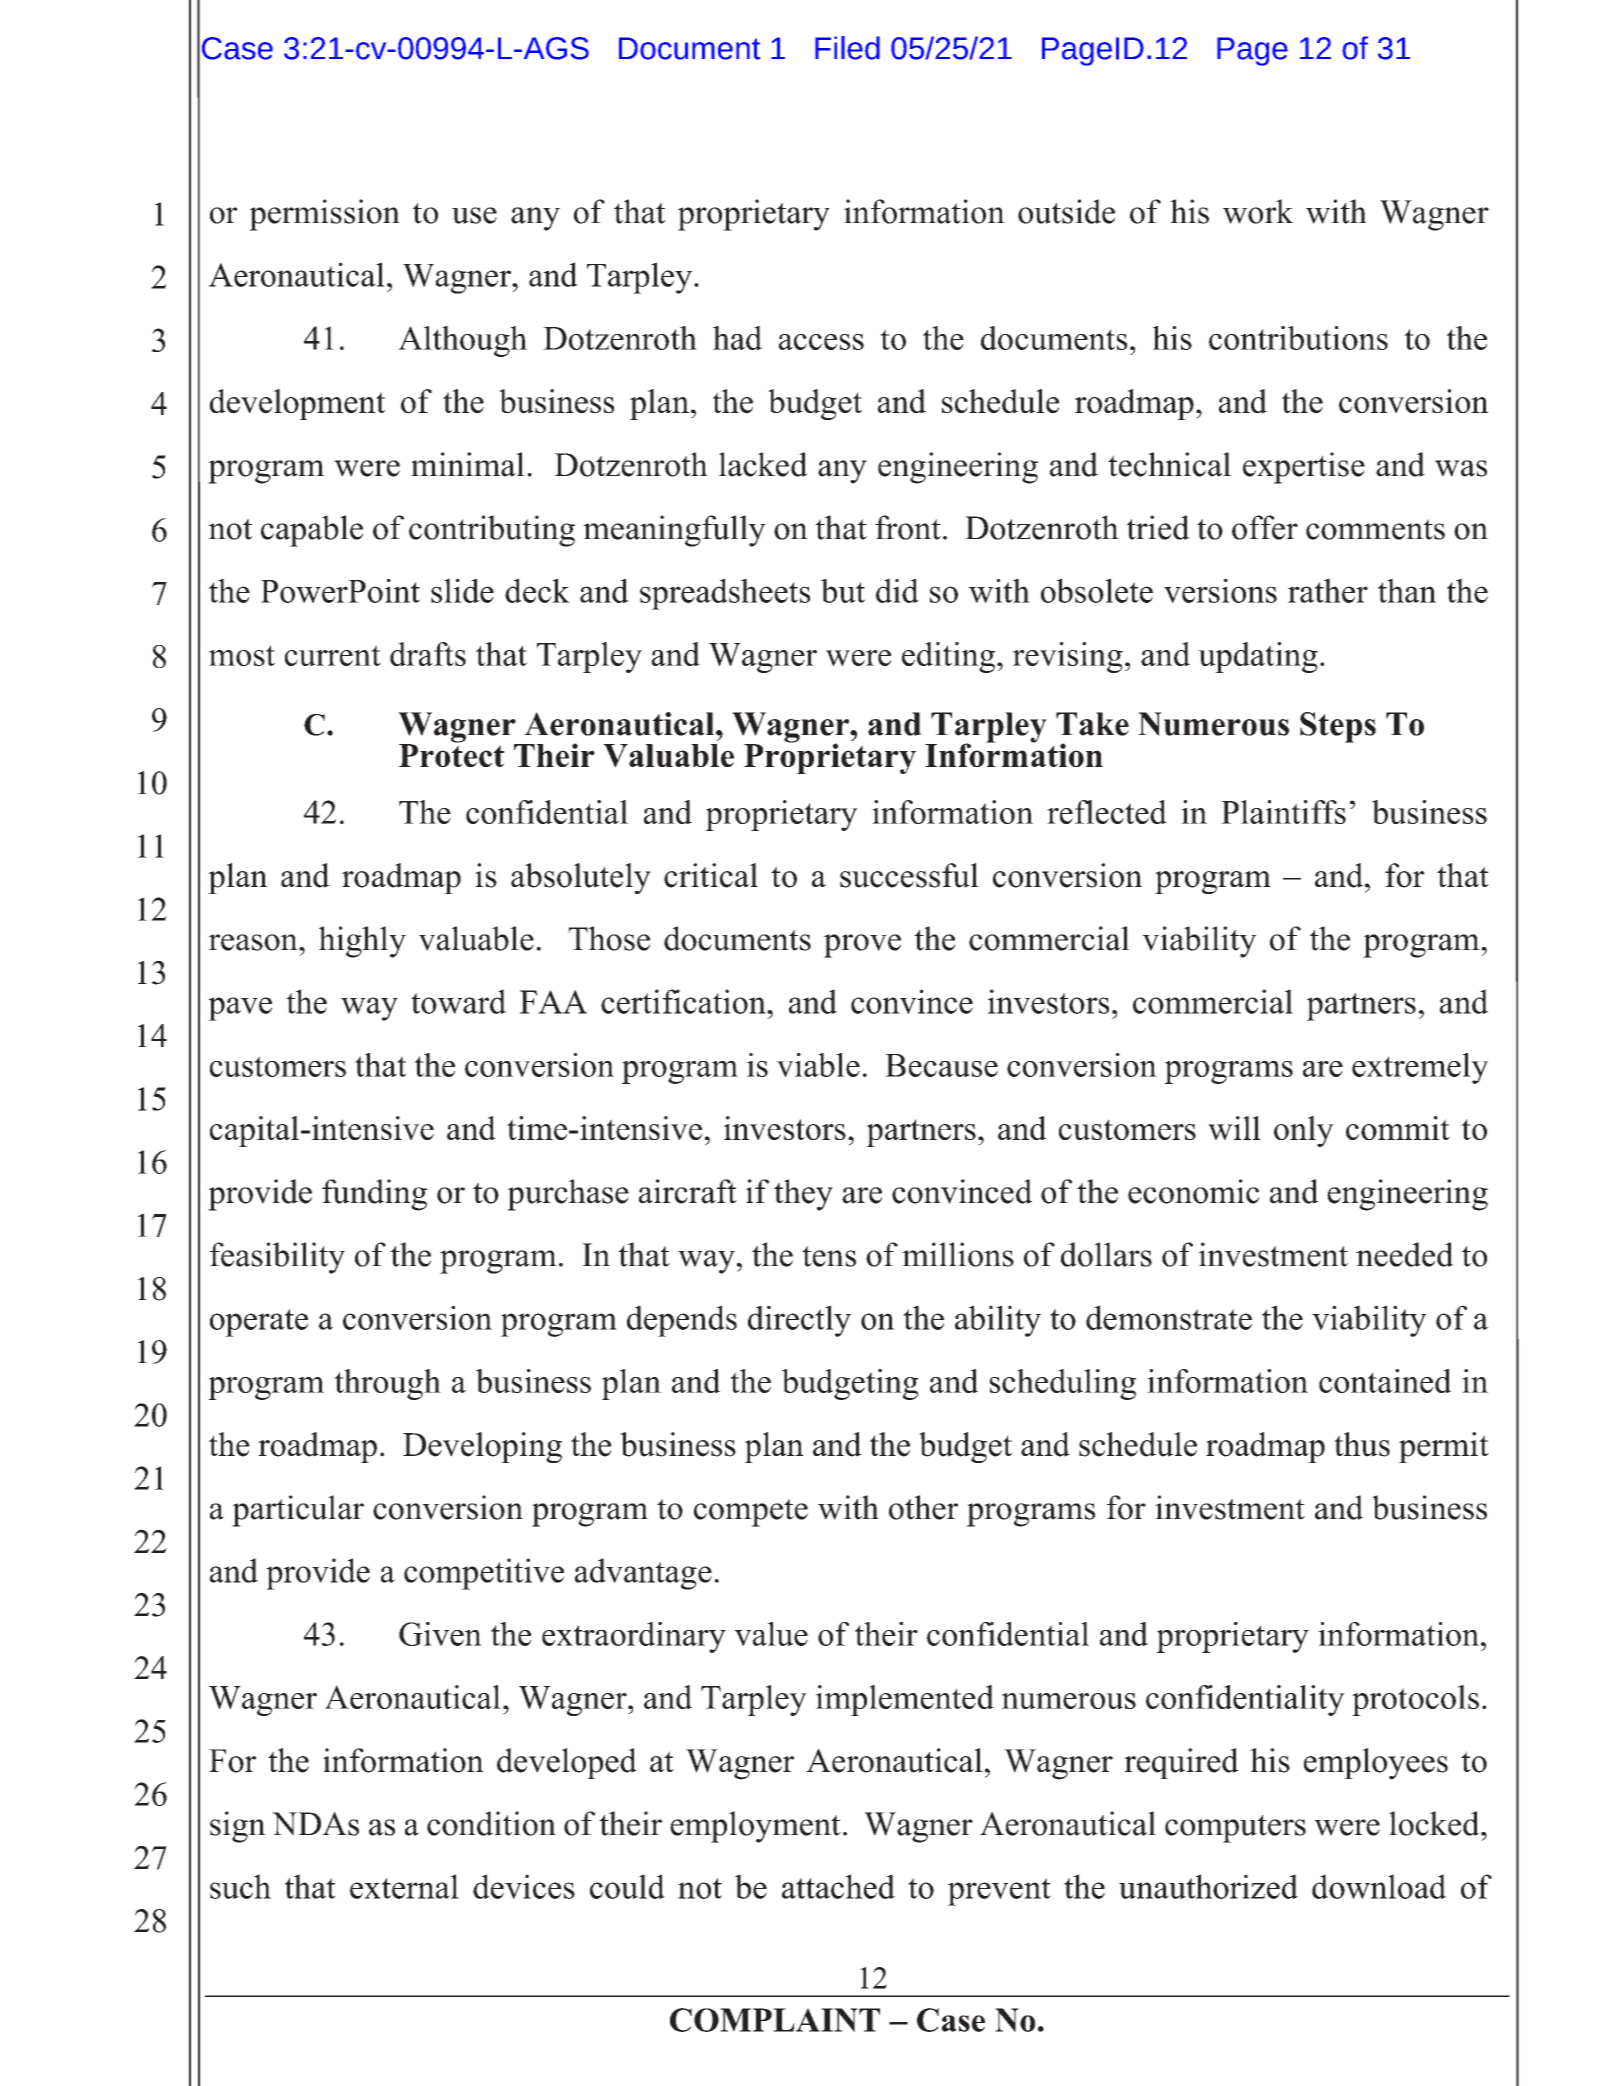 This screenshot has height=2086, width=1612. Describe the element at coordinates (818, 1065) in the screenshot. I see `viable` at that location.
